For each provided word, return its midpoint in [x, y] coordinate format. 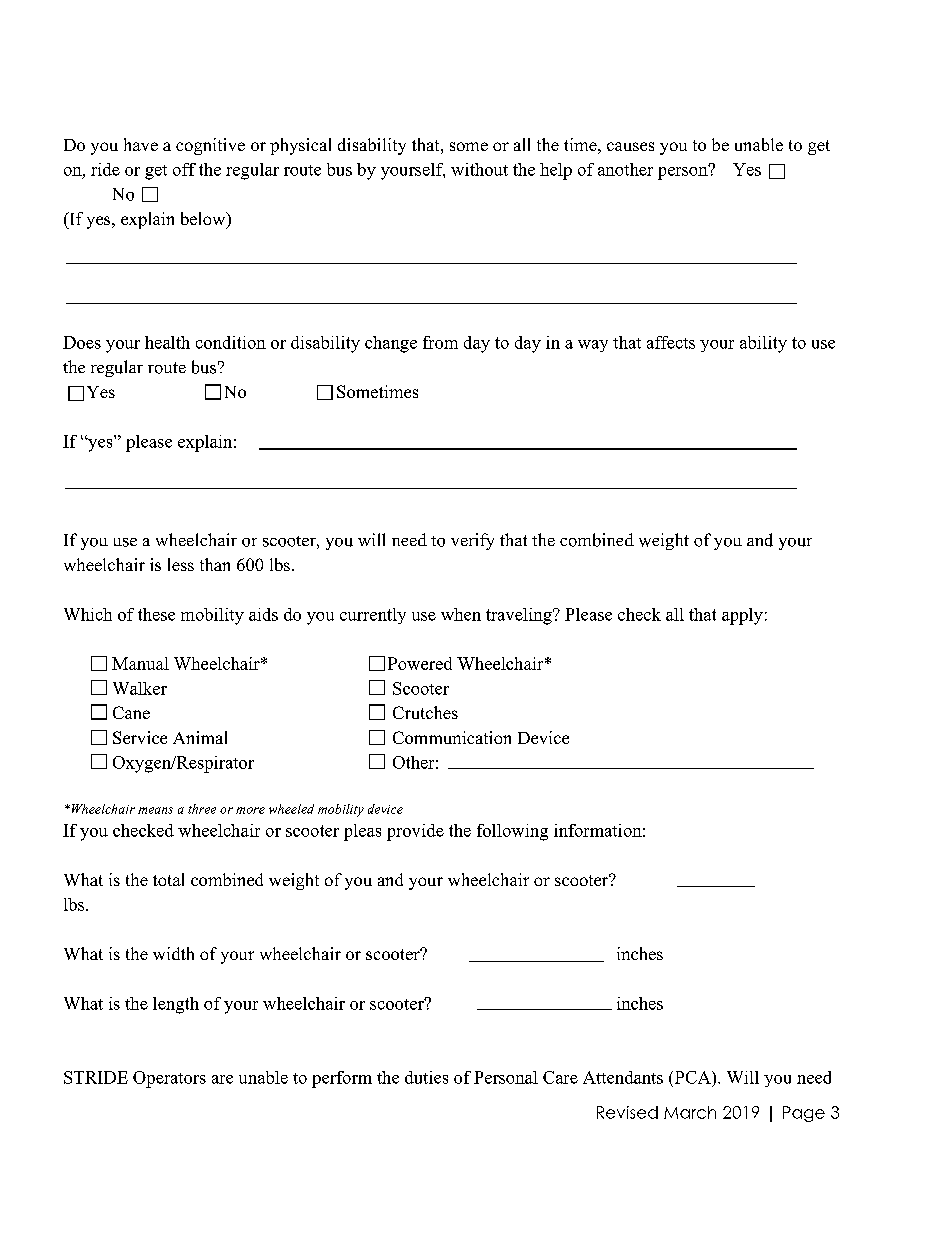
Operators [169, 1079]
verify [472, 541]
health [167, 342]
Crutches [425, 712]
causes [630, 146]
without [479, 169]
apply [742, 616]
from [440, 342]
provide [415, 832]
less [181, 564]
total [168, 879]
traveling [520, 616]
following [512, 832]
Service [140, 737]
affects [671, 342]
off [184, 169]
